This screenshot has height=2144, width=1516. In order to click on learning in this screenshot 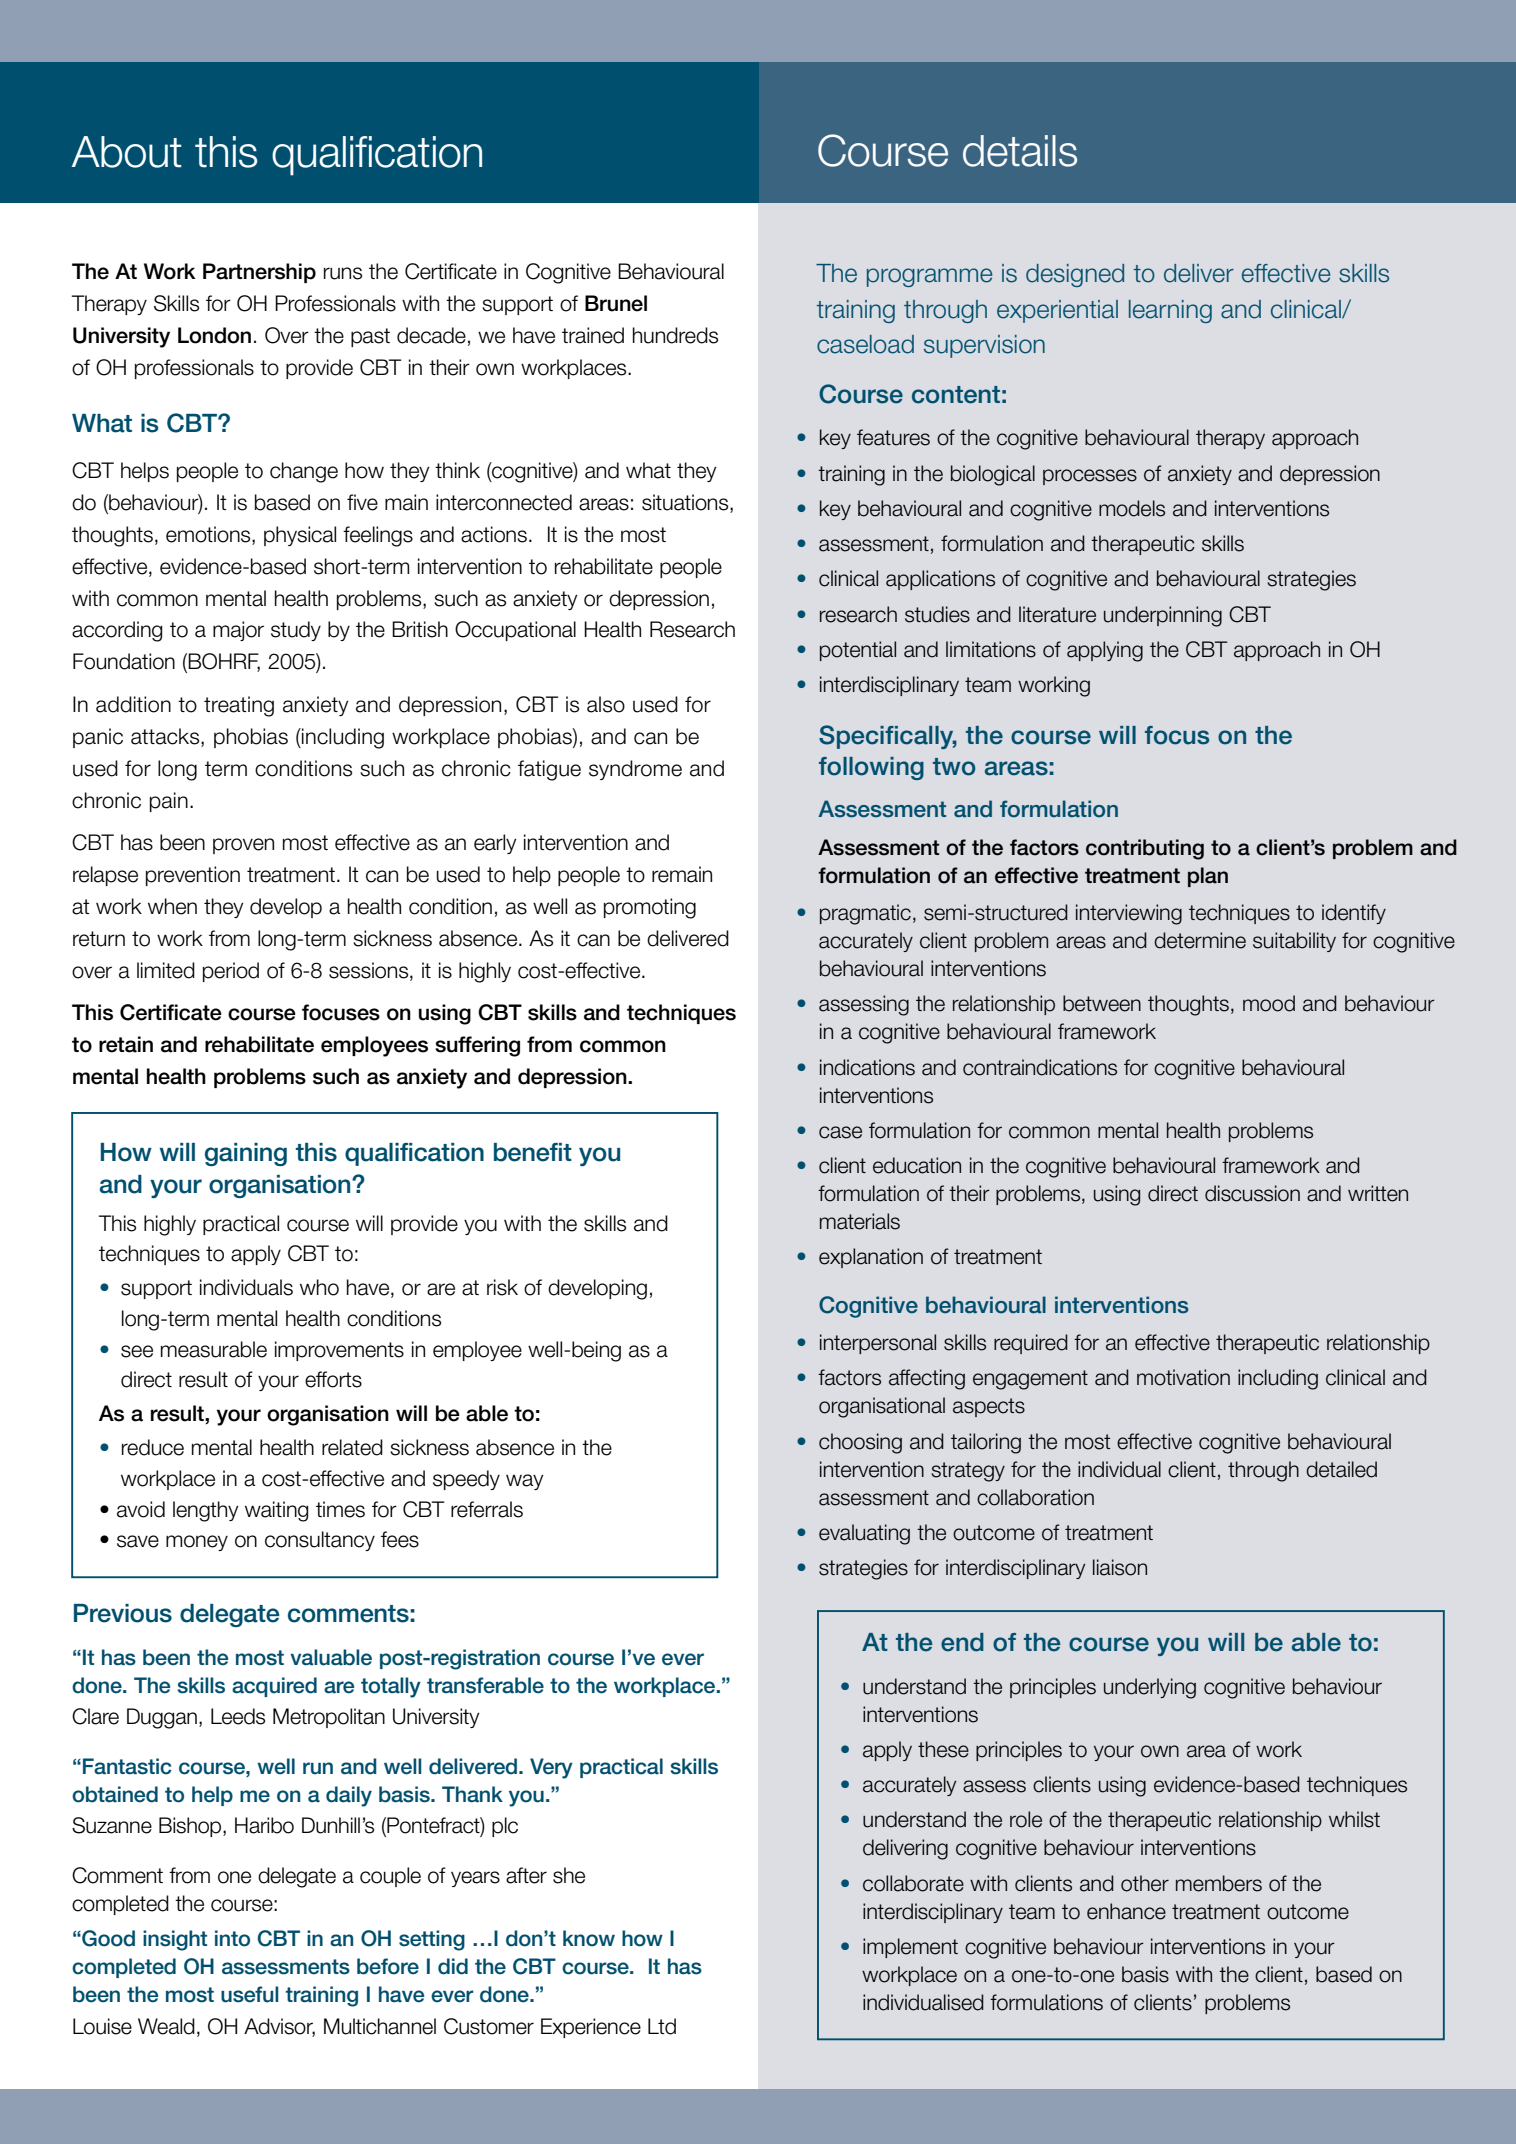, I will do `click(1170, 311)`.
